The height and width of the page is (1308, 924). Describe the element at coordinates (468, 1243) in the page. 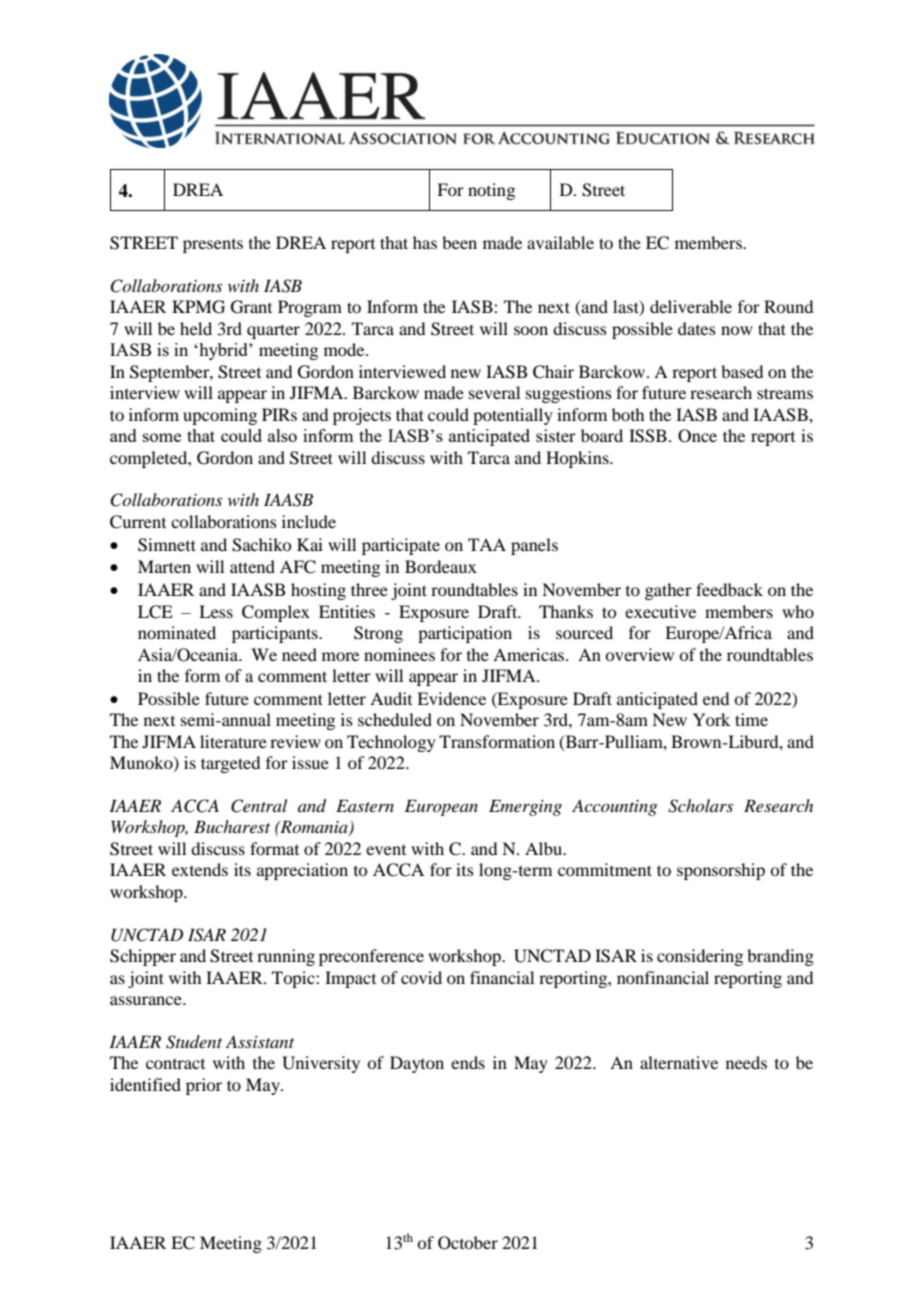

I see `October` at that location.
